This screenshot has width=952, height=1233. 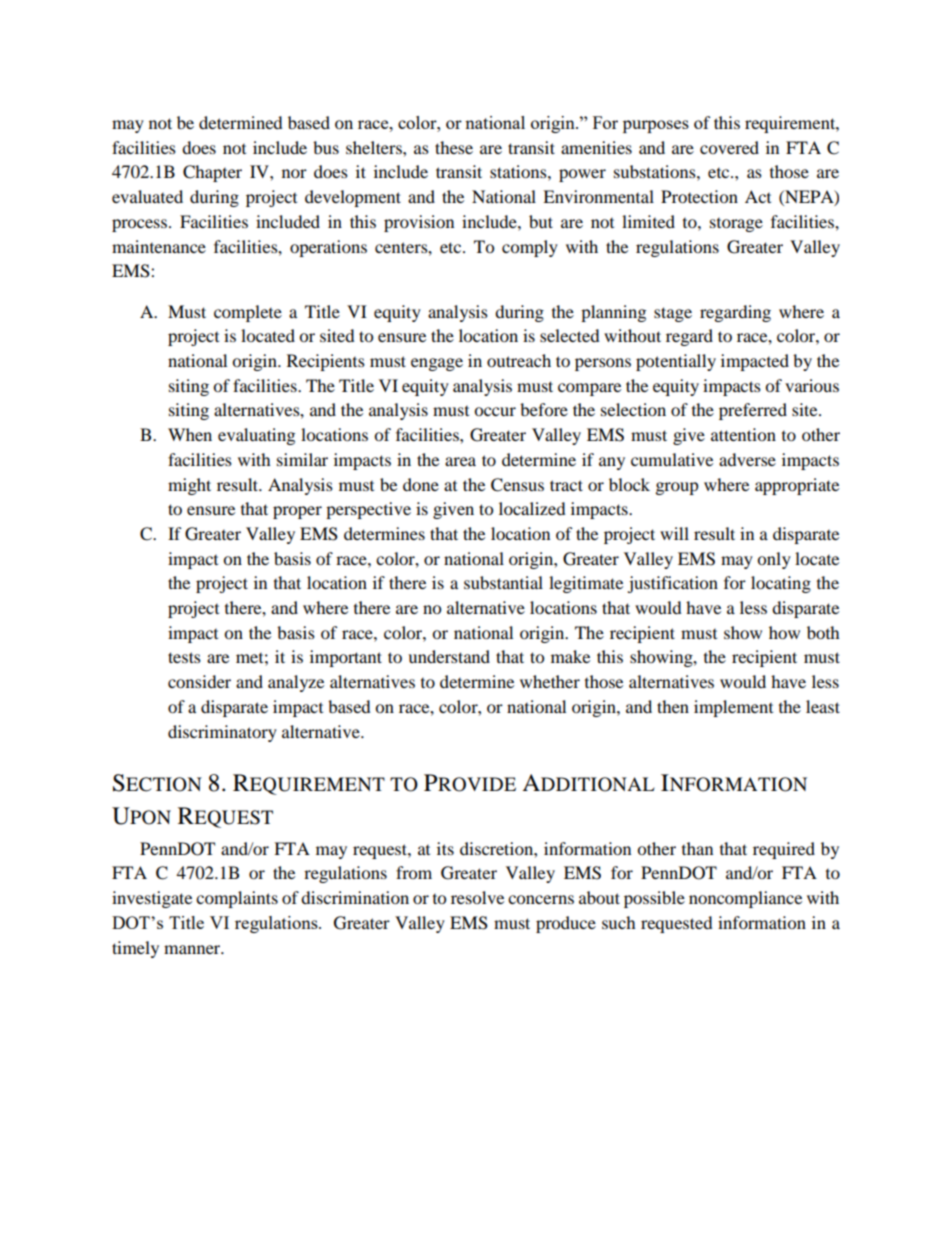 I want to click on localized, so click(x=532, y=508).
